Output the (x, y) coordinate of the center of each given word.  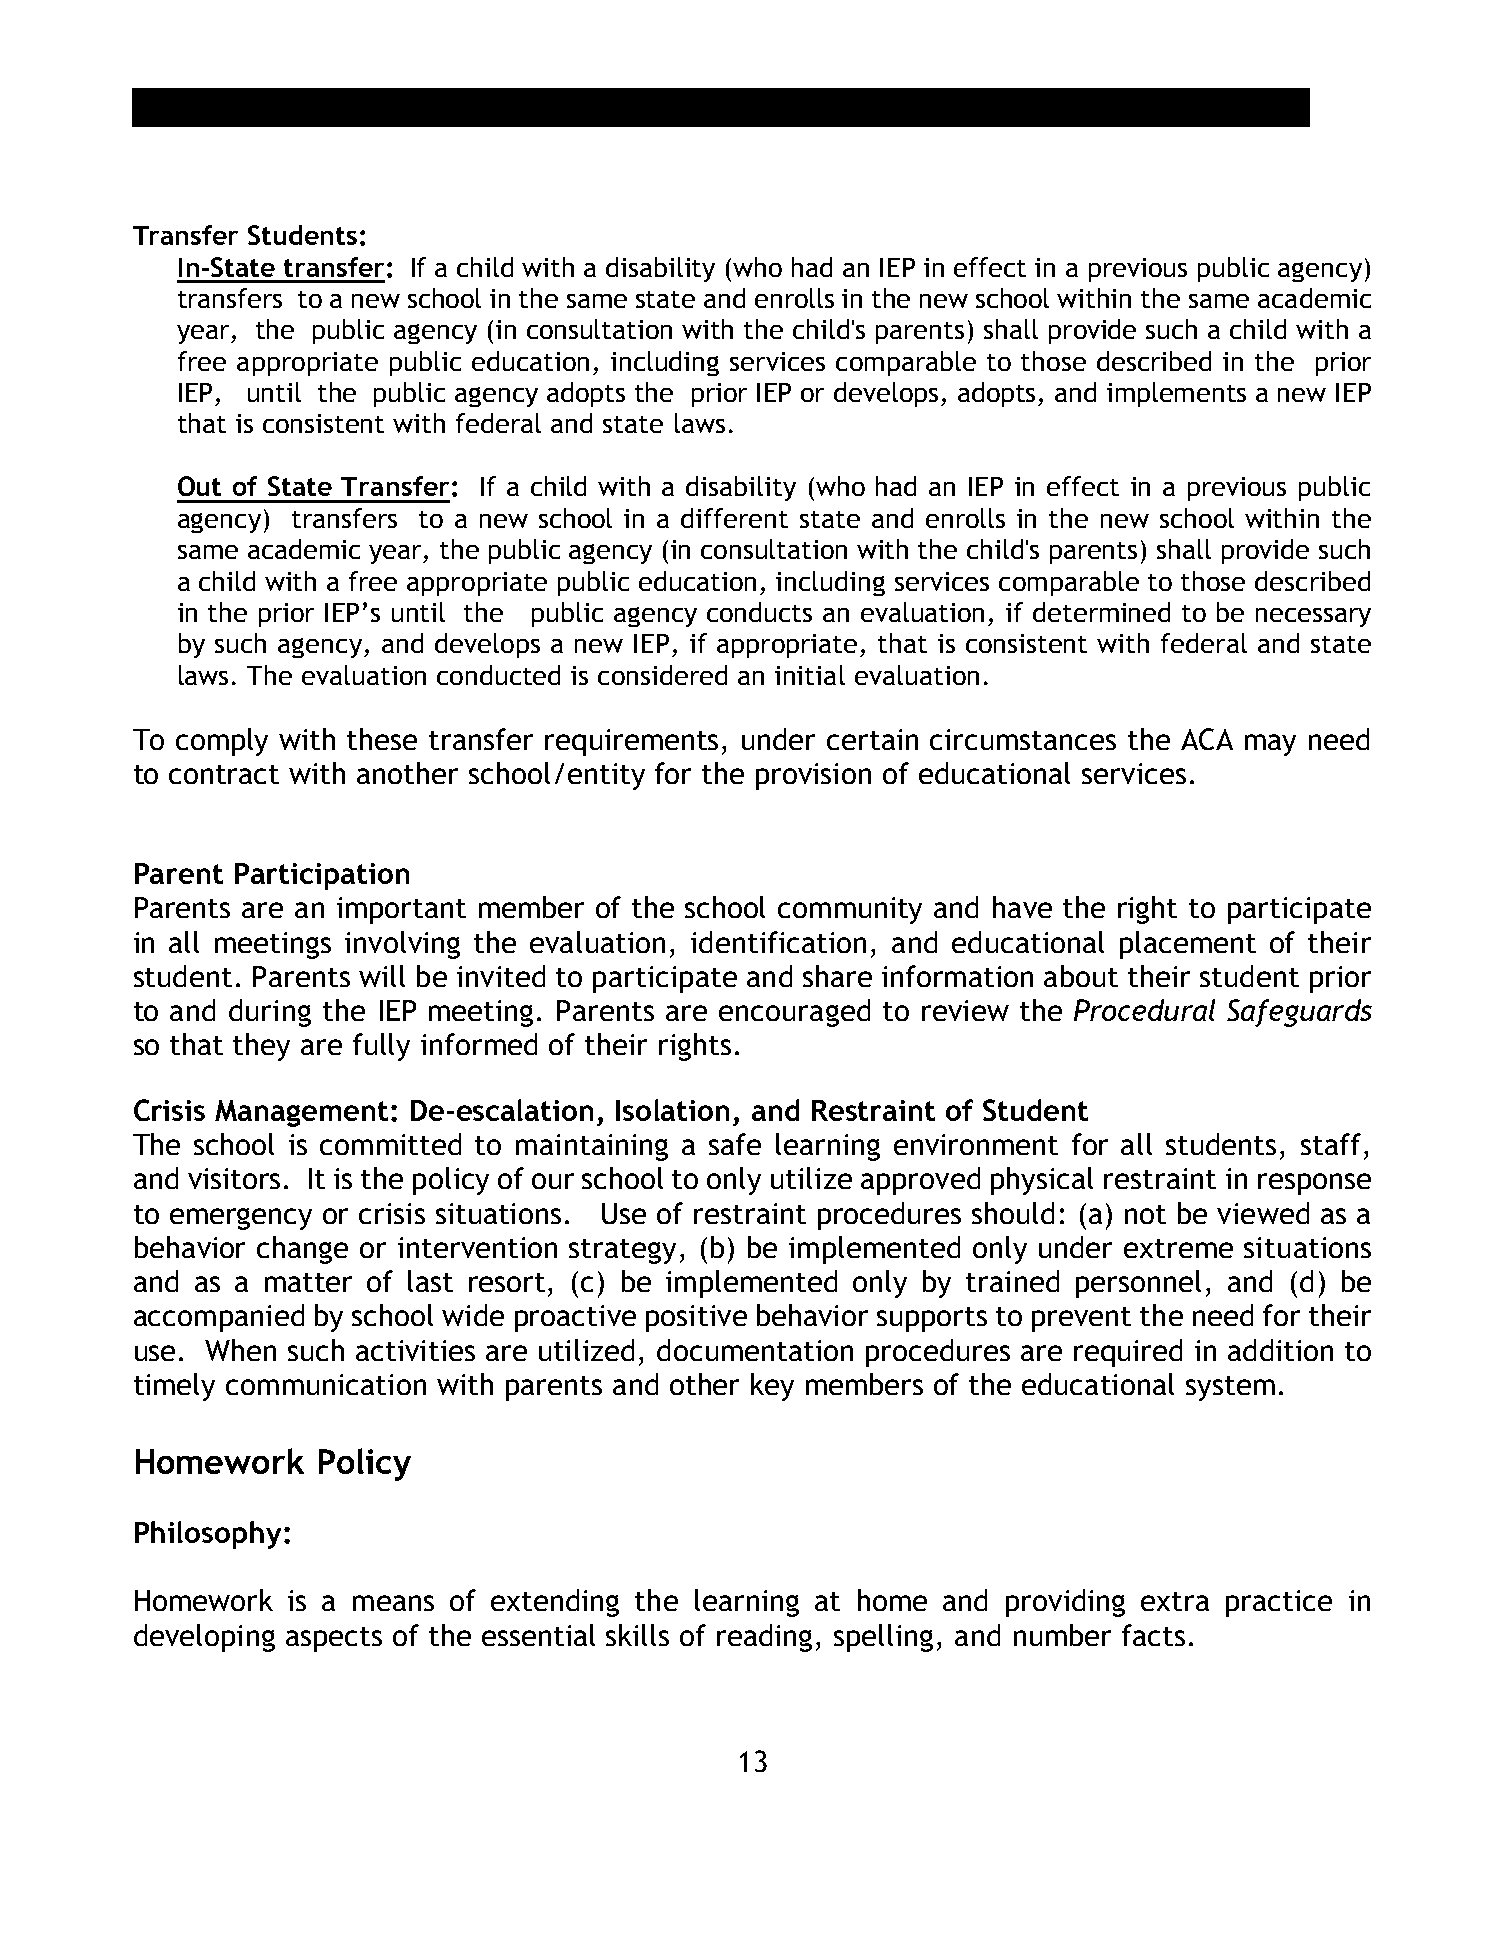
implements (1176, 394)
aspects (334, 1639)
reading (764, 1638)
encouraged (794, 1013)
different (734, 518)
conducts (759, 612)
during (270, 1013)
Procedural (1144, 1010)
